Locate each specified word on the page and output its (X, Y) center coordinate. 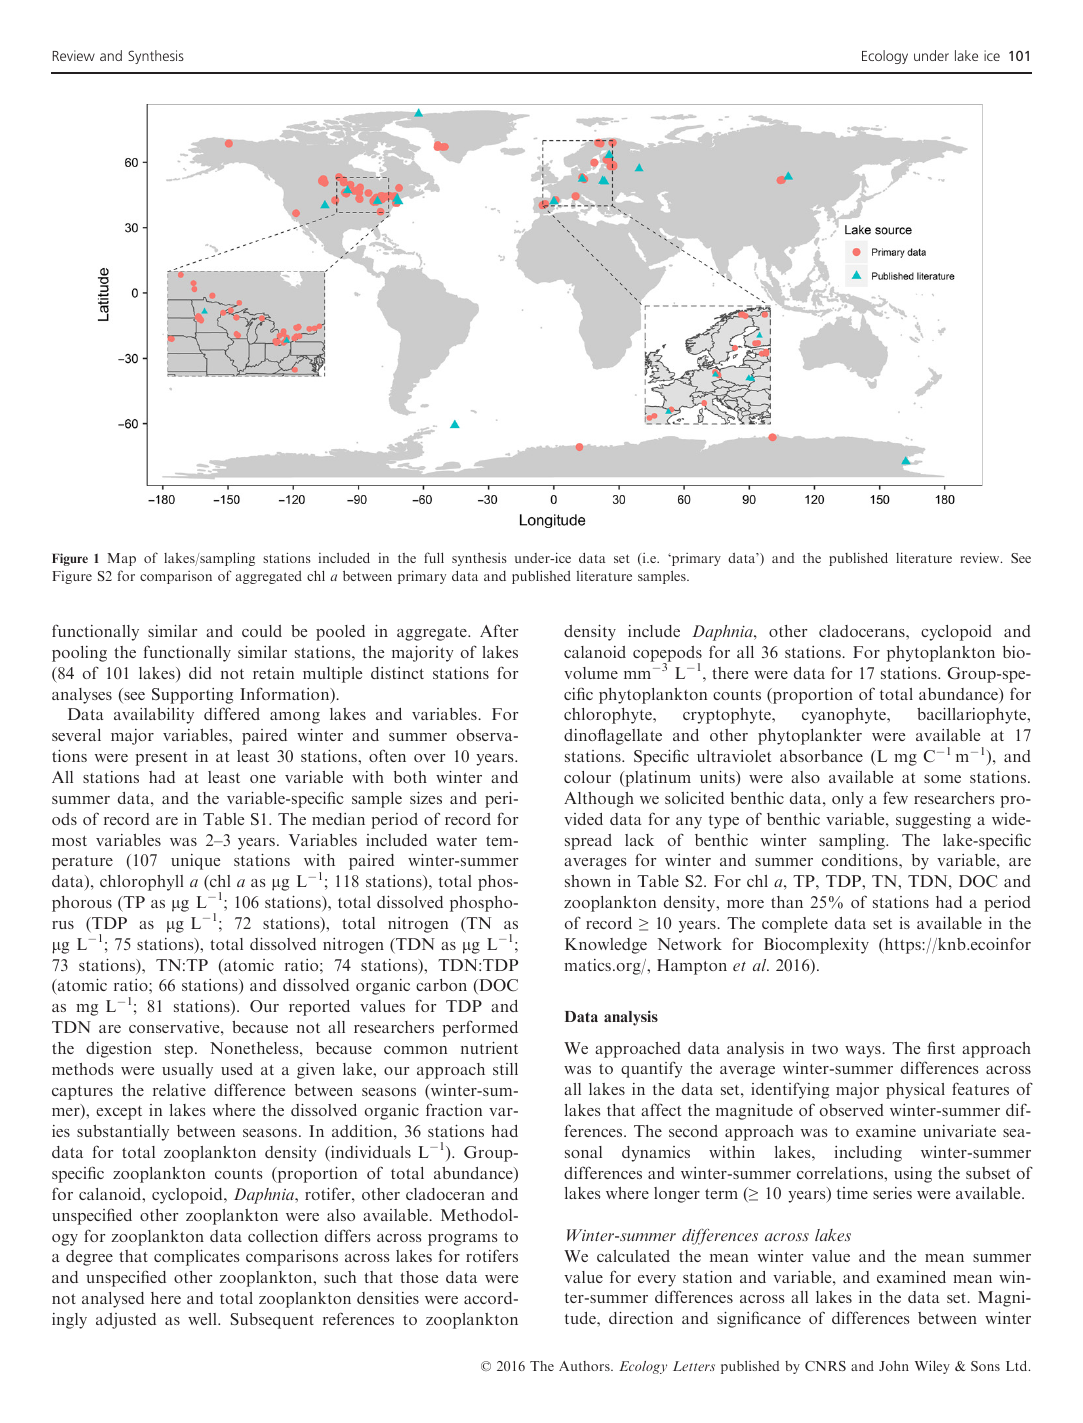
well (203, 1319)
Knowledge (606, 946)
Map (121, 559)
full (434, 557)
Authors (585, 1366)
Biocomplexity (816, 946)
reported (319, 1008)
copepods (667, 655)
